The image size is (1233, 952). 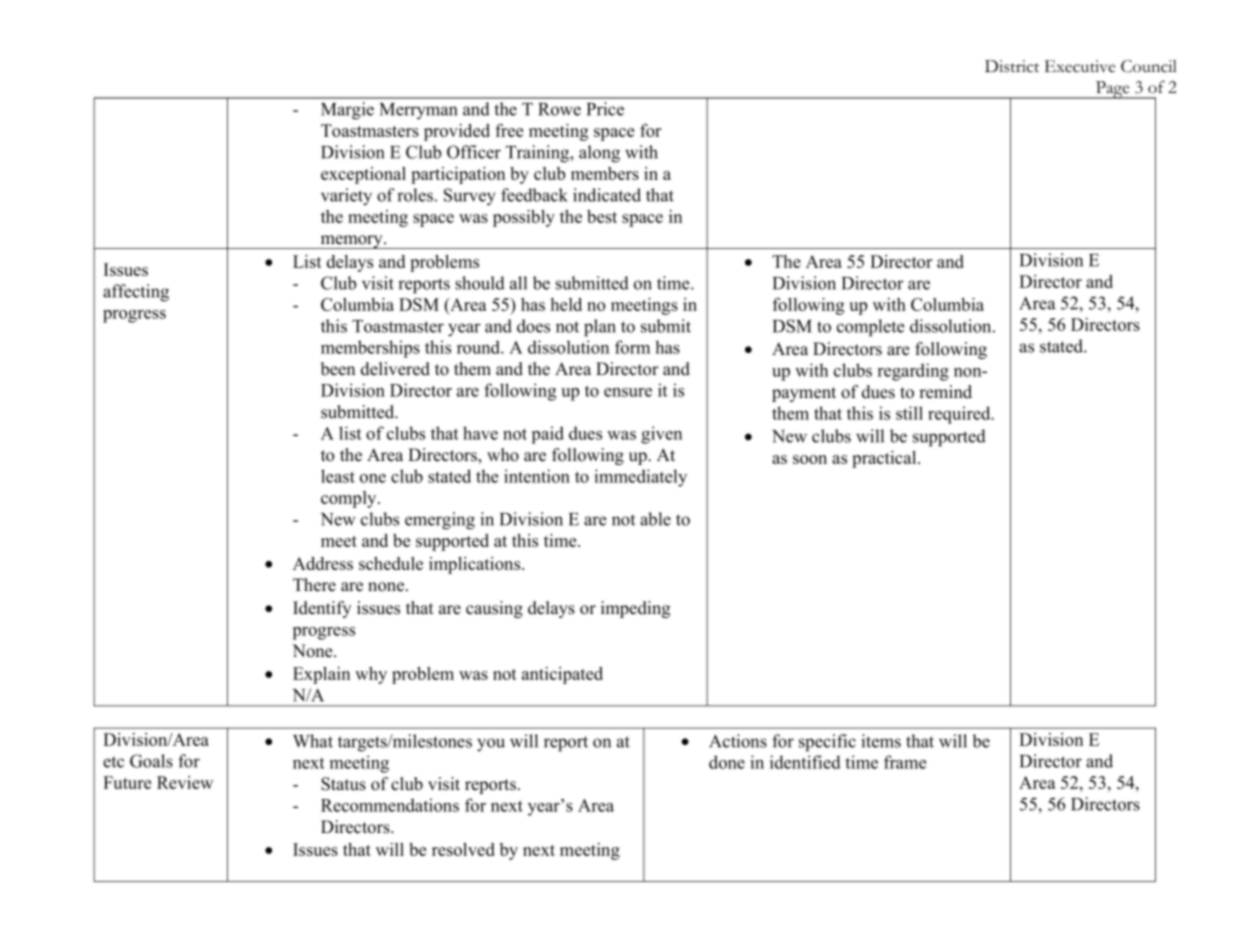 What do you see at coordinates (338, 476) in the screenshot?
I see `least` at bounding box center [338, 476].
